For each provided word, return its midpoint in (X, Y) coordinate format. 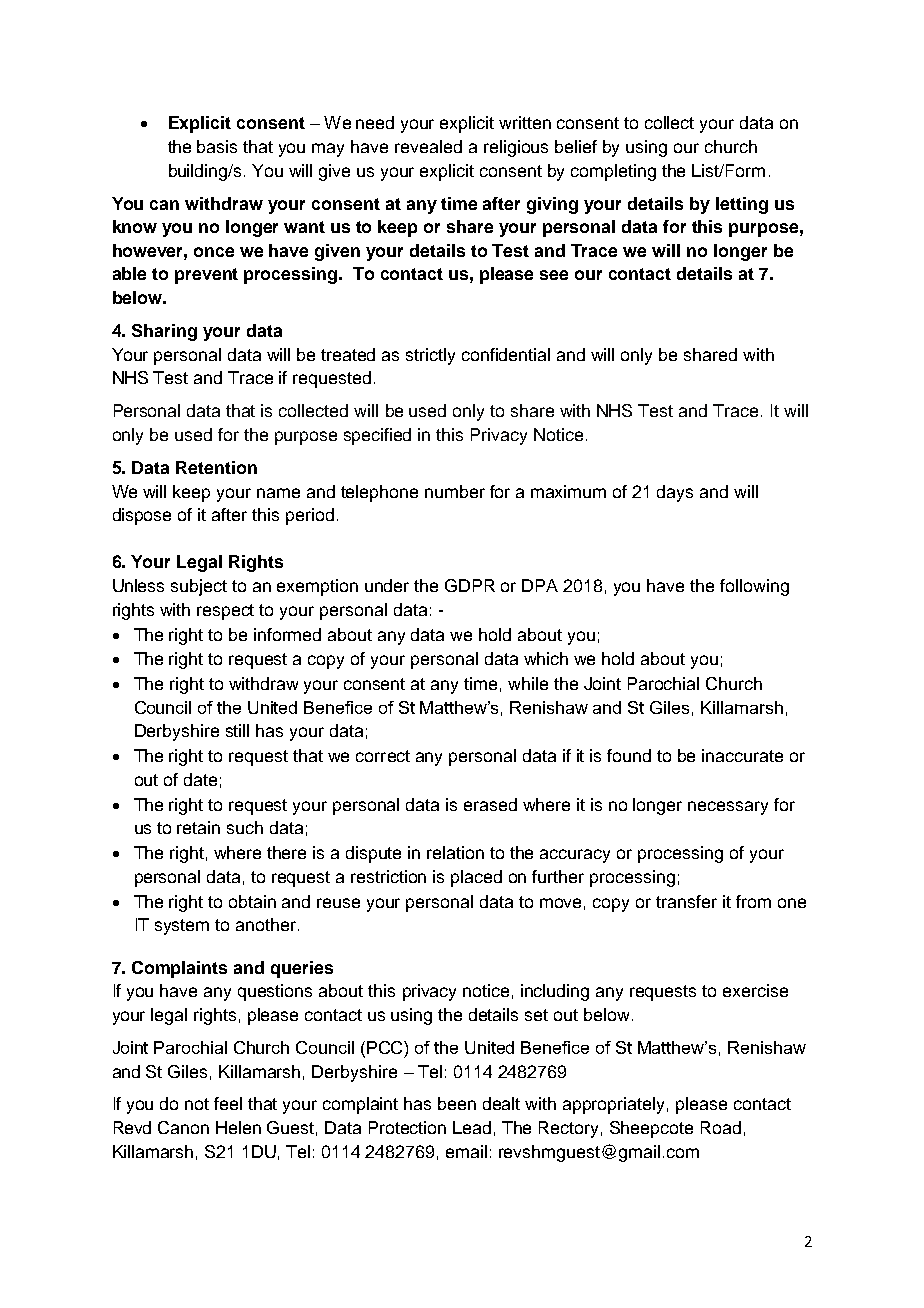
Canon (183, 1127)
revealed (428, 146)
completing (613, 172)
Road (721, 1127)
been (457, 1103)
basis (217, 146)
